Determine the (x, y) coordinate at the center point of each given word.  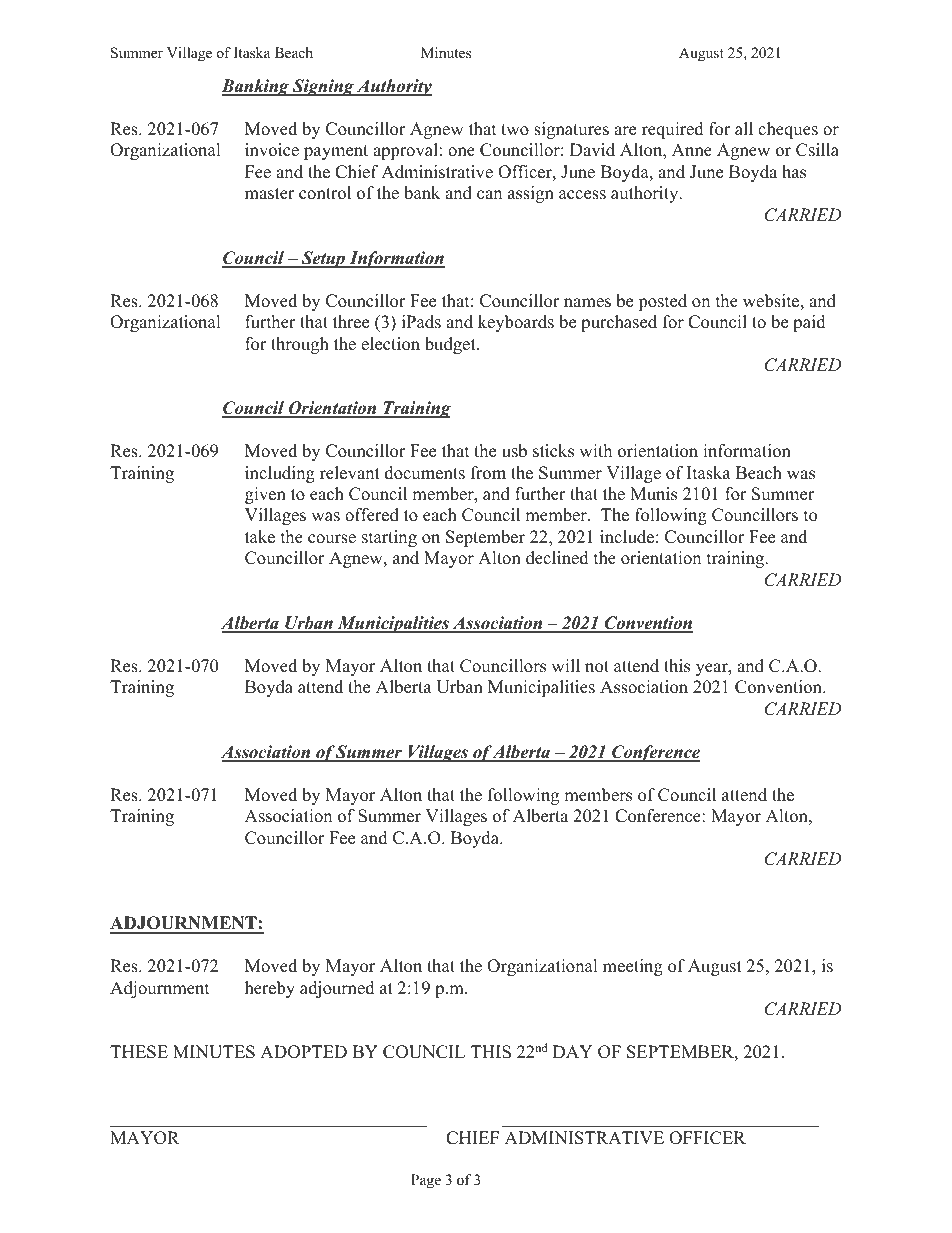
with (595, 450)
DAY (572, 1051)
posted (662, 302)
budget (451, 345)
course (332, 539)
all (744, 128)
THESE (139, 1052)
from (488, 473)
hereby (270, 989)
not (597, 667)
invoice (272, 150)
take (260, 537)
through (300, 345)
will (565, 665)
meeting (633, 967)
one (461, 152)
